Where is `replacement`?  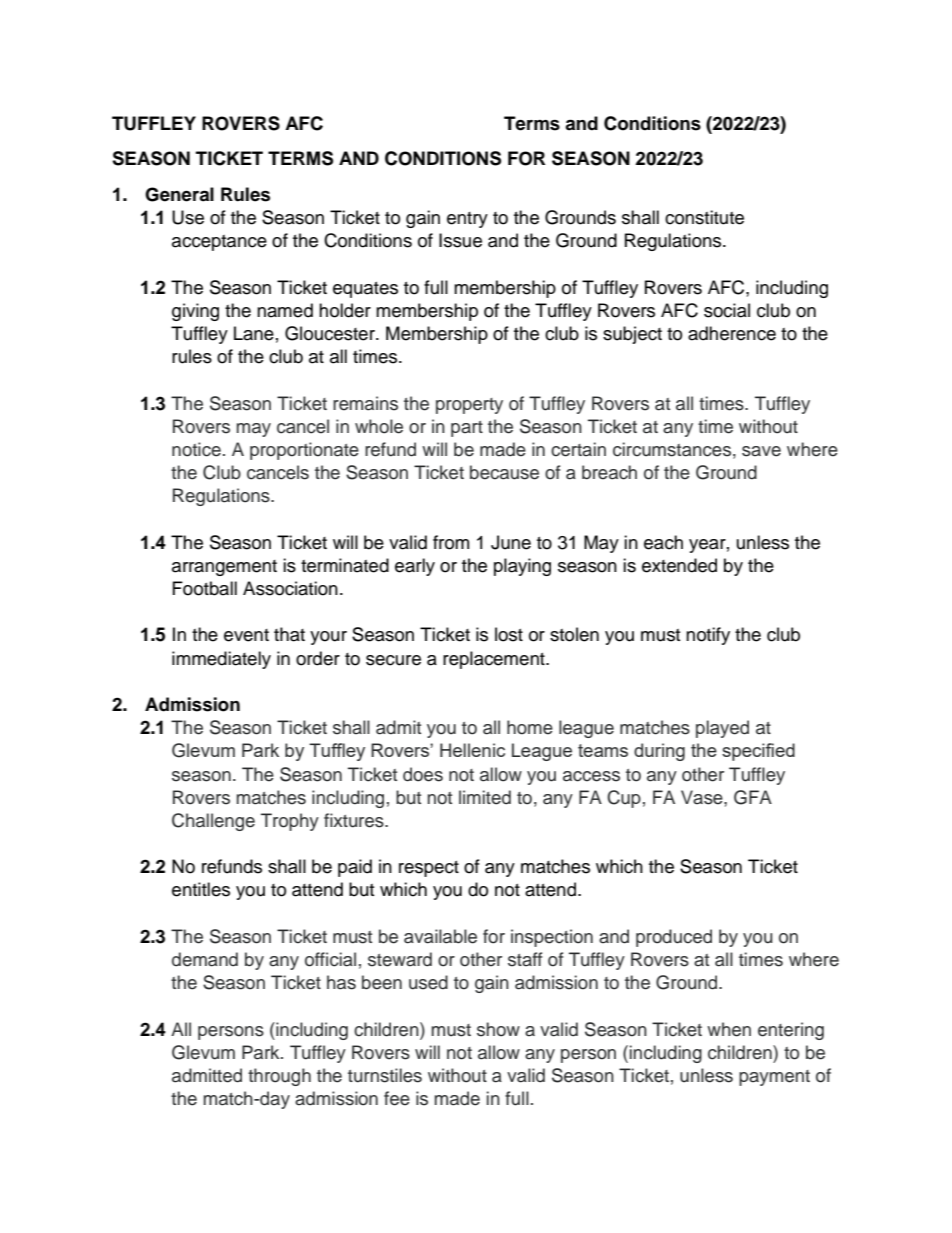 replacement is located at coordinates (495, 660).
